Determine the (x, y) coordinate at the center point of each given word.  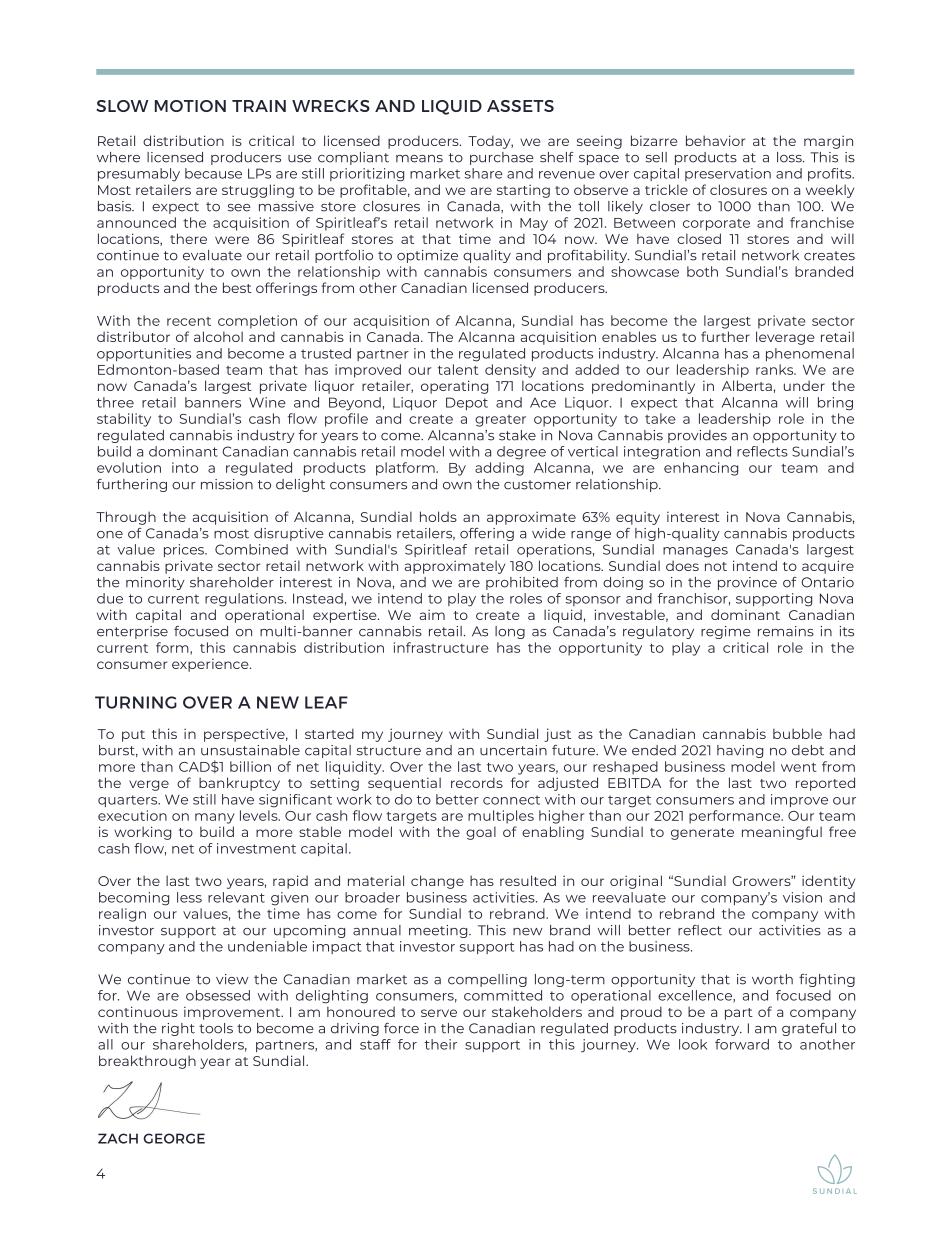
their (441, 1044)
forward (742, 1044)
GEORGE (174, 1138)
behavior (715, 140)
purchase (502, 158)
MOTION (190, 106)
